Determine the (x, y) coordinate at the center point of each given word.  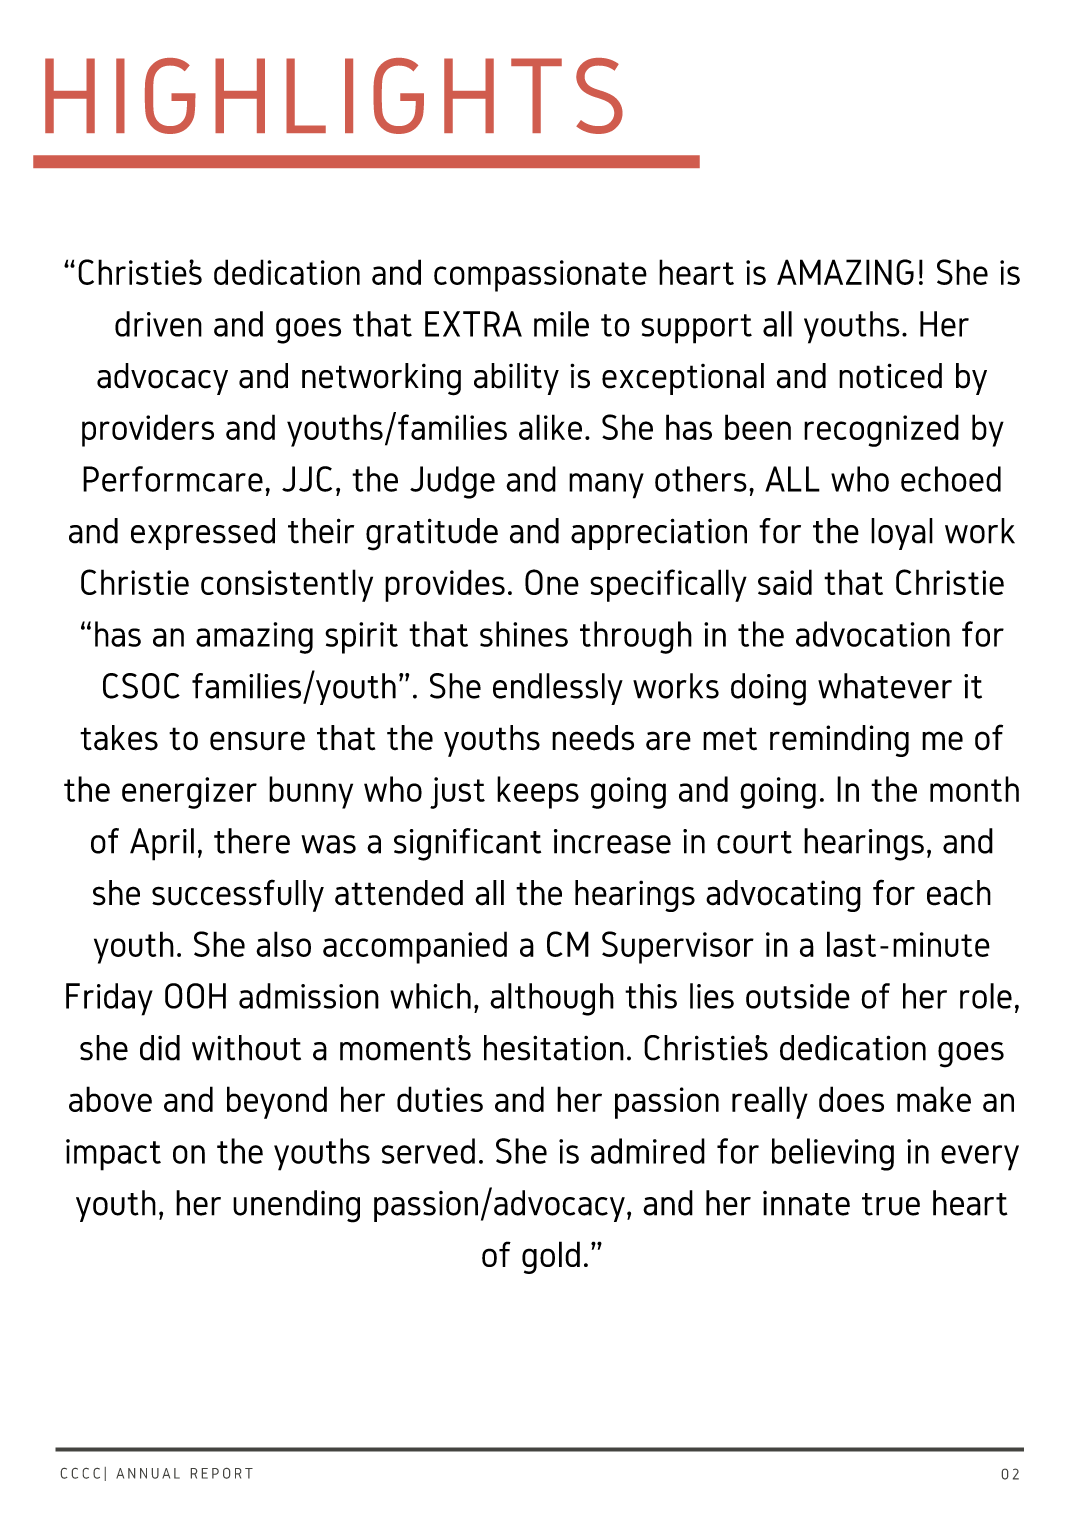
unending (296, 1206)
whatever (885, 686)
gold (551, 1257)
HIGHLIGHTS (334, 96)
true (891, 1204)
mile (561, 324)
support (696, 329)
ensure (257, 741)
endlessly (558, 689)
